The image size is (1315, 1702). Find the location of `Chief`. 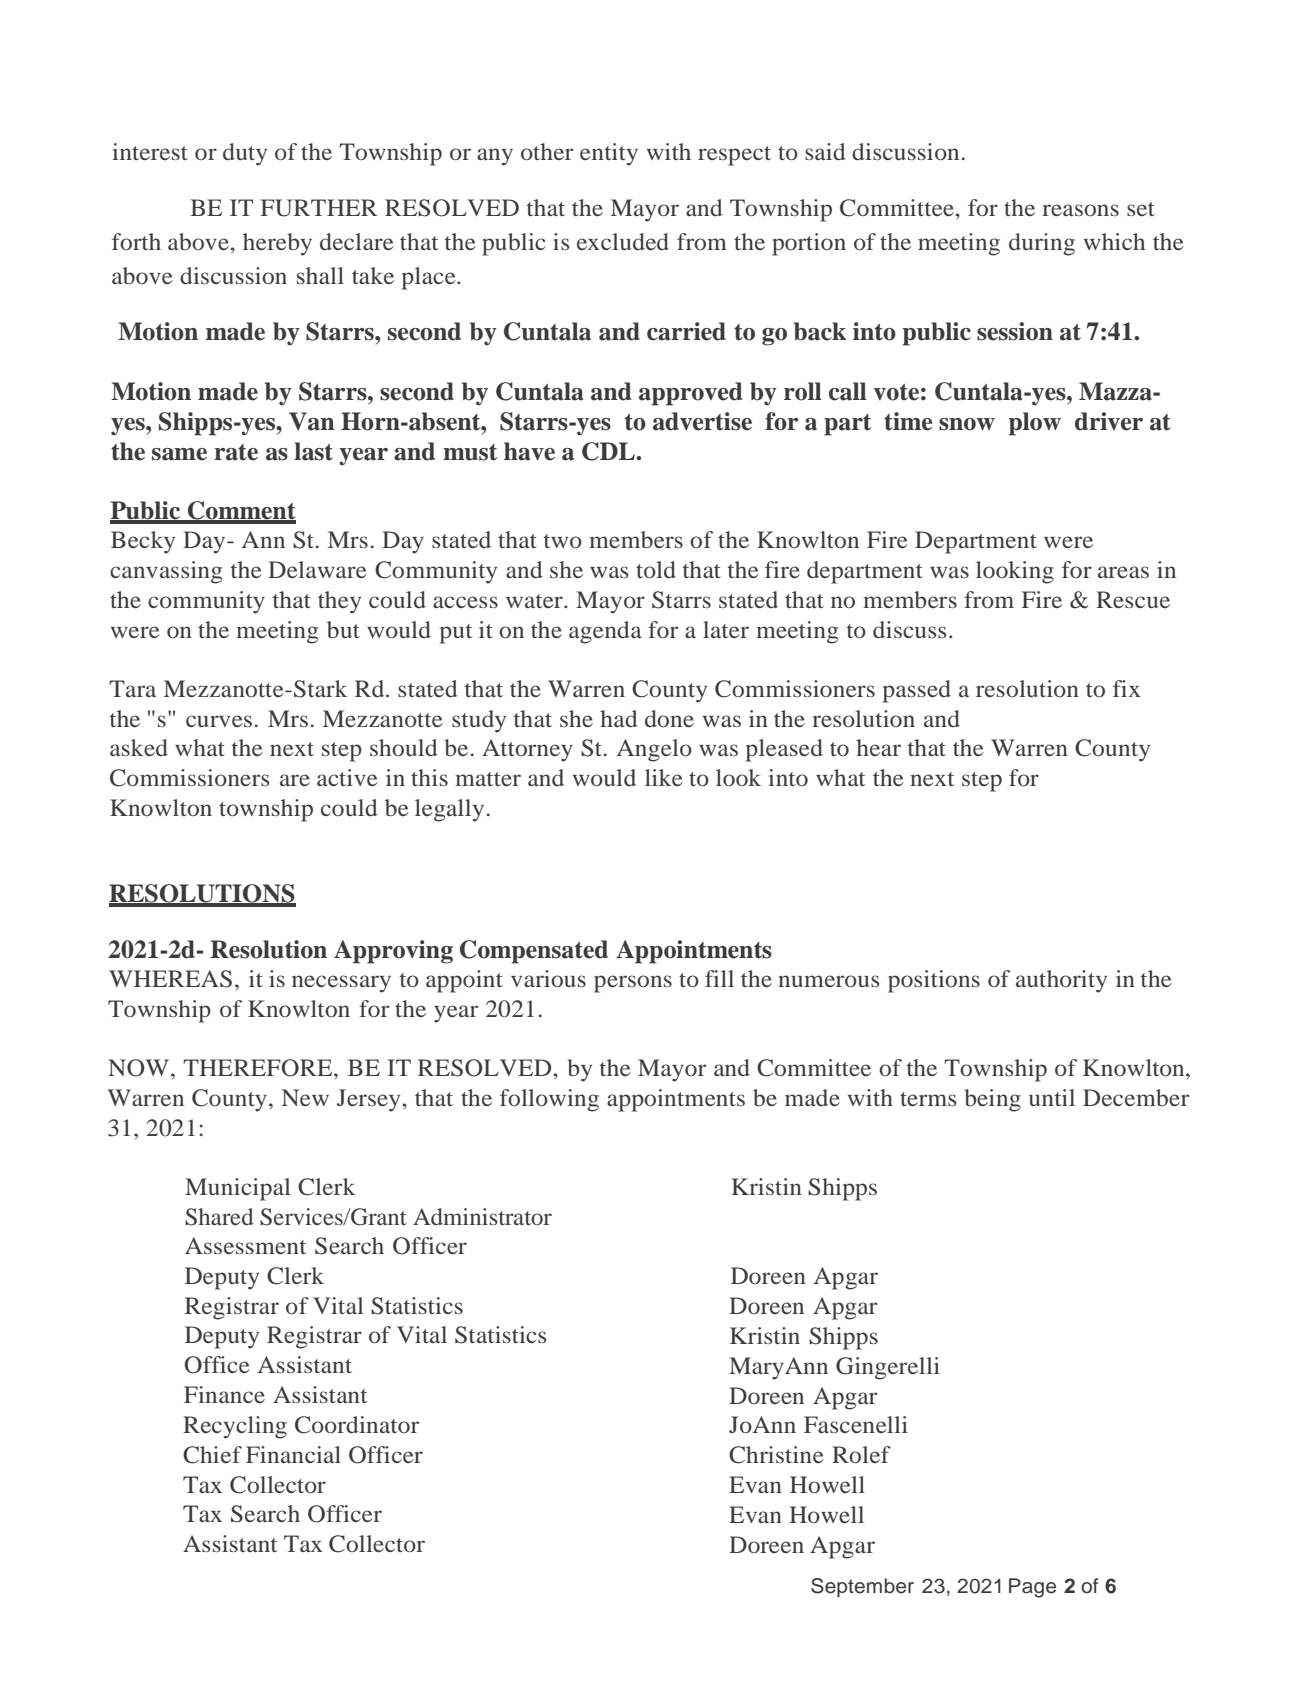

Chief is located at coordinates (212, 1455).
